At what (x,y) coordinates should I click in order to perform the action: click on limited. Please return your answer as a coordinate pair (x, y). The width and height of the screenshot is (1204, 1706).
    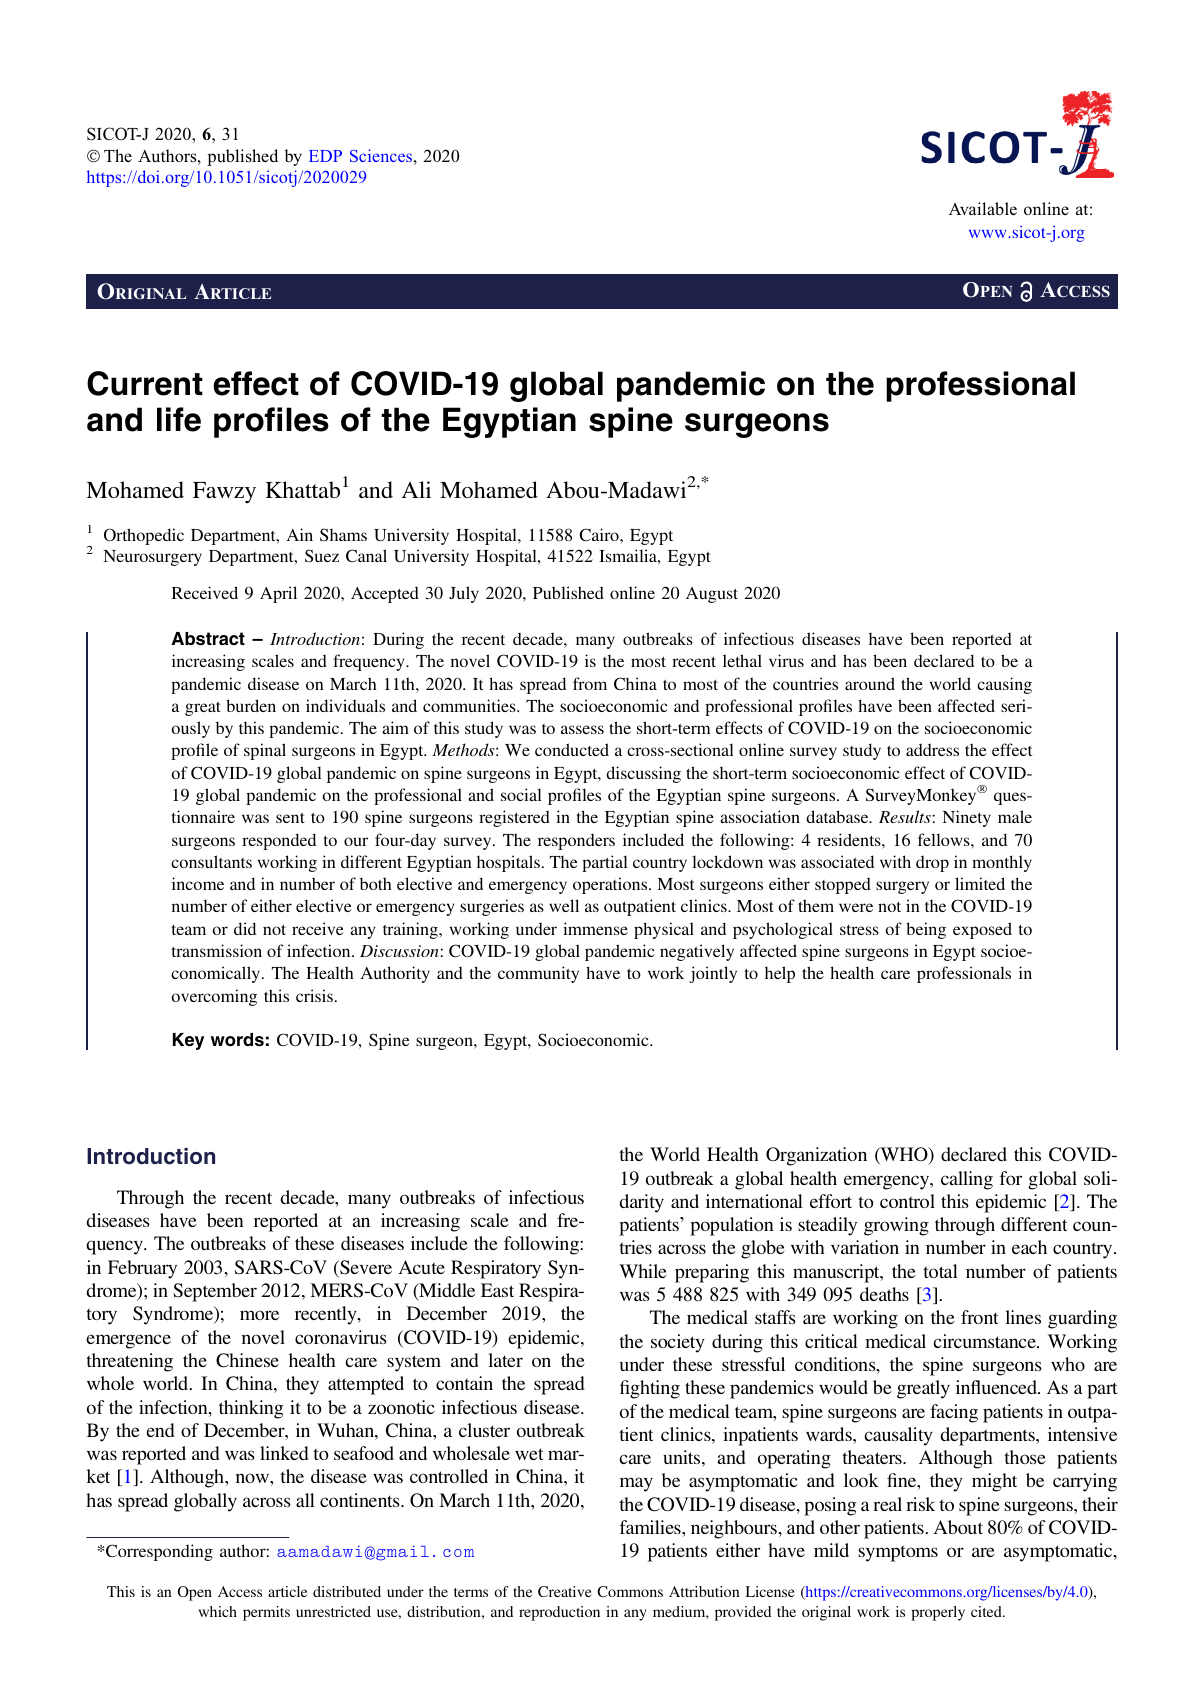
    Looking at the image, I should click on (980, 883).
